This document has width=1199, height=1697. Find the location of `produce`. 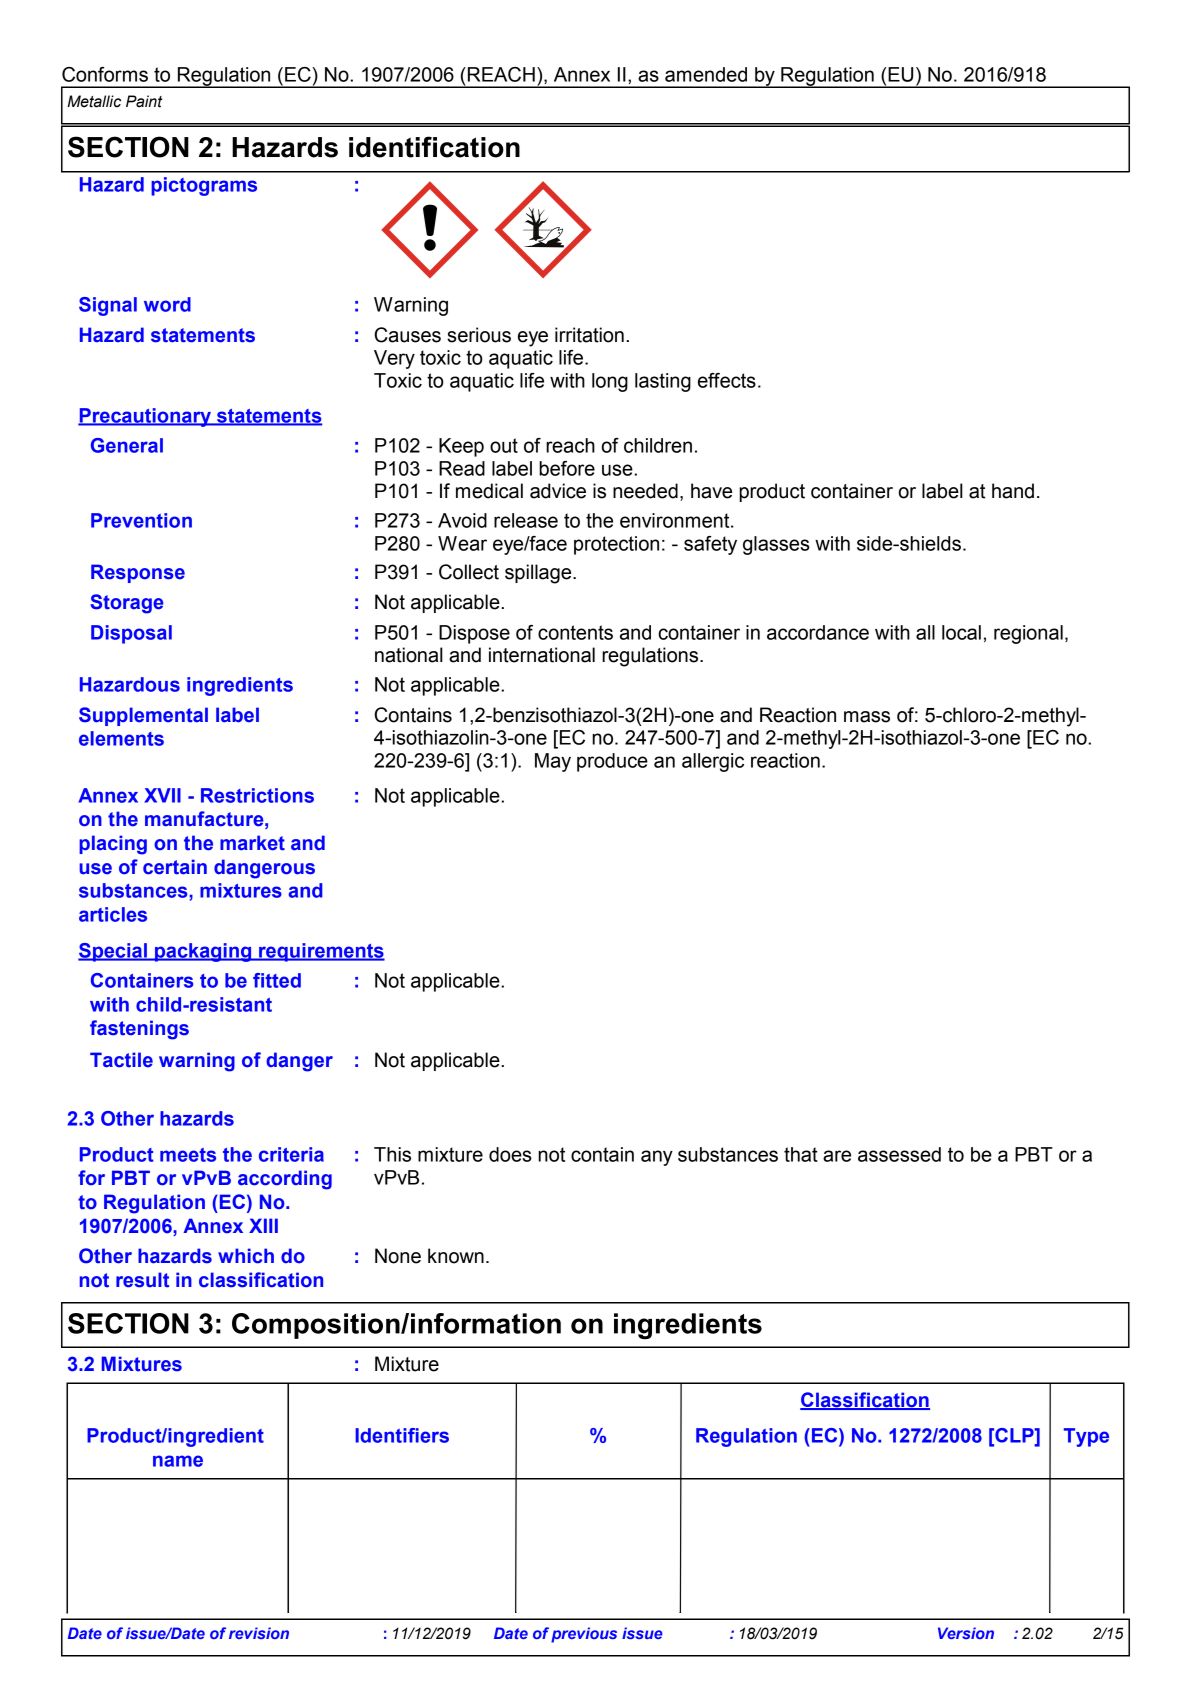

produce is located at coordinates (612, 762).
